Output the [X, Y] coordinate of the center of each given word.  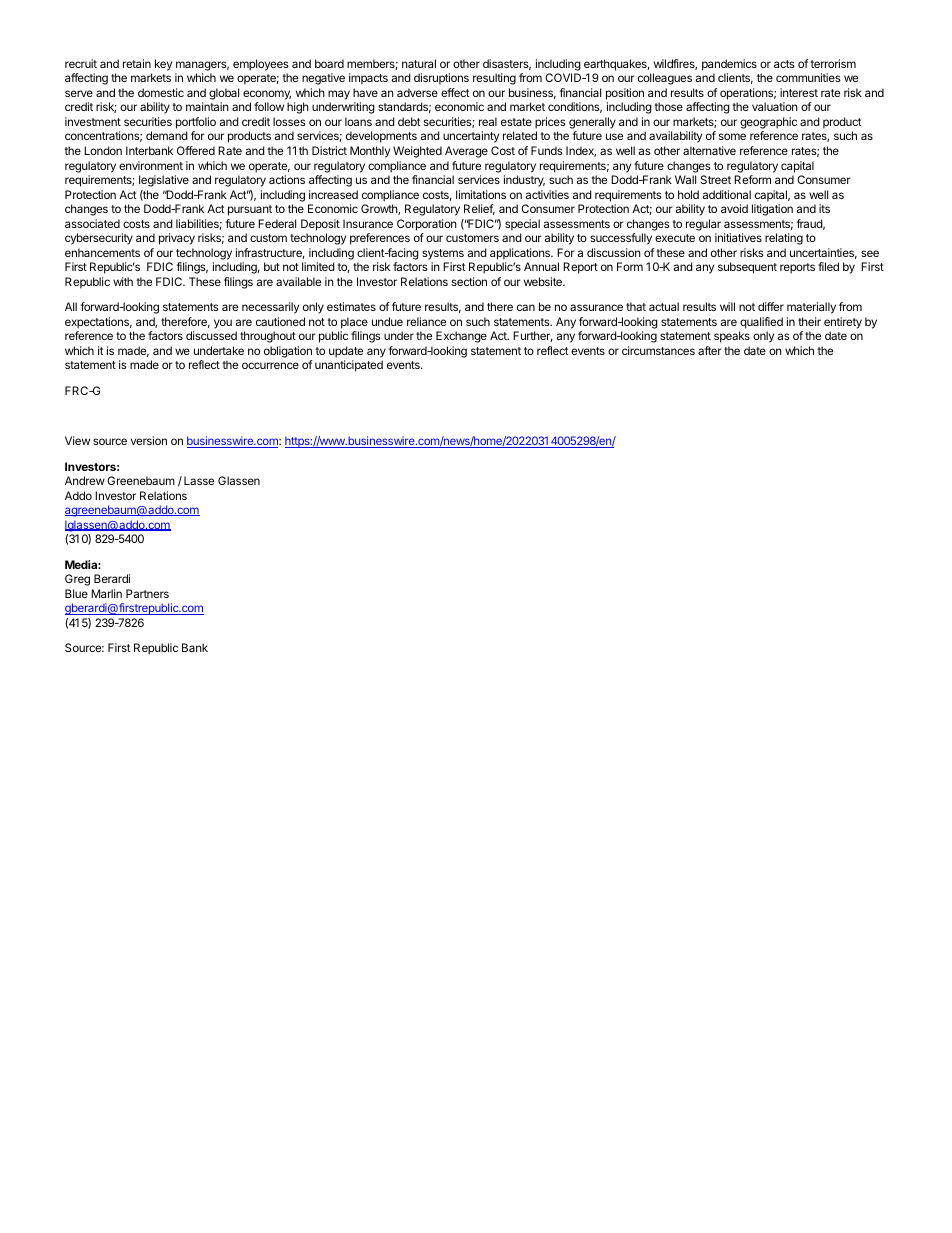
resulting [494, 79]
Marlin [106, 593]
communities [808, 77]
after [710, 350]
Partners [147, 593]
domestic [161, 92]
